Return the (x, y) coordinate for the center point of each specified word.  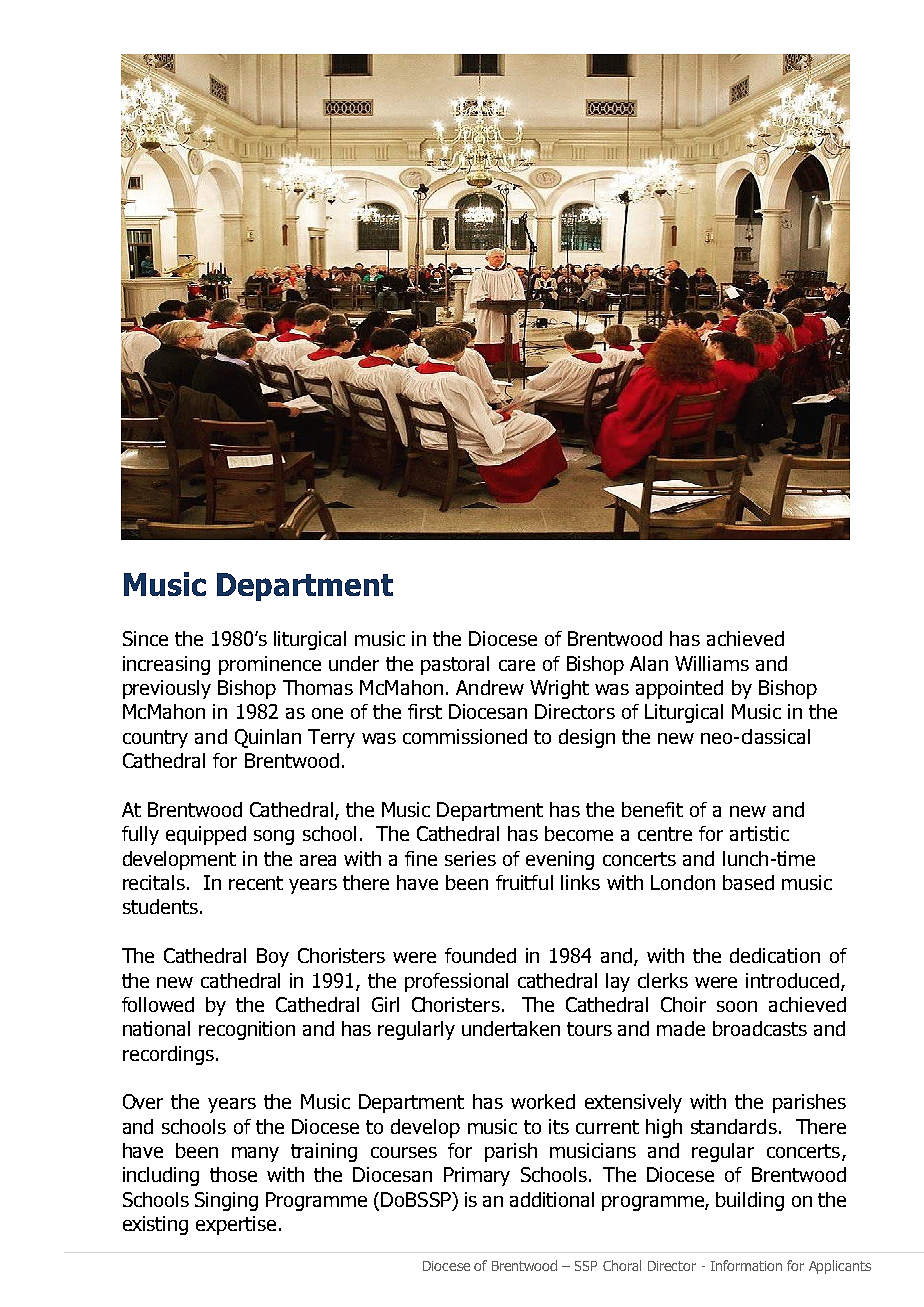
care (517, 665)
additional (552, 1199)
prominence (270, 665)
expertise (236, 1225)
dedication (775, 955)
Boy (273, 957)
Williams (712, 663)
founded (480, 955)
